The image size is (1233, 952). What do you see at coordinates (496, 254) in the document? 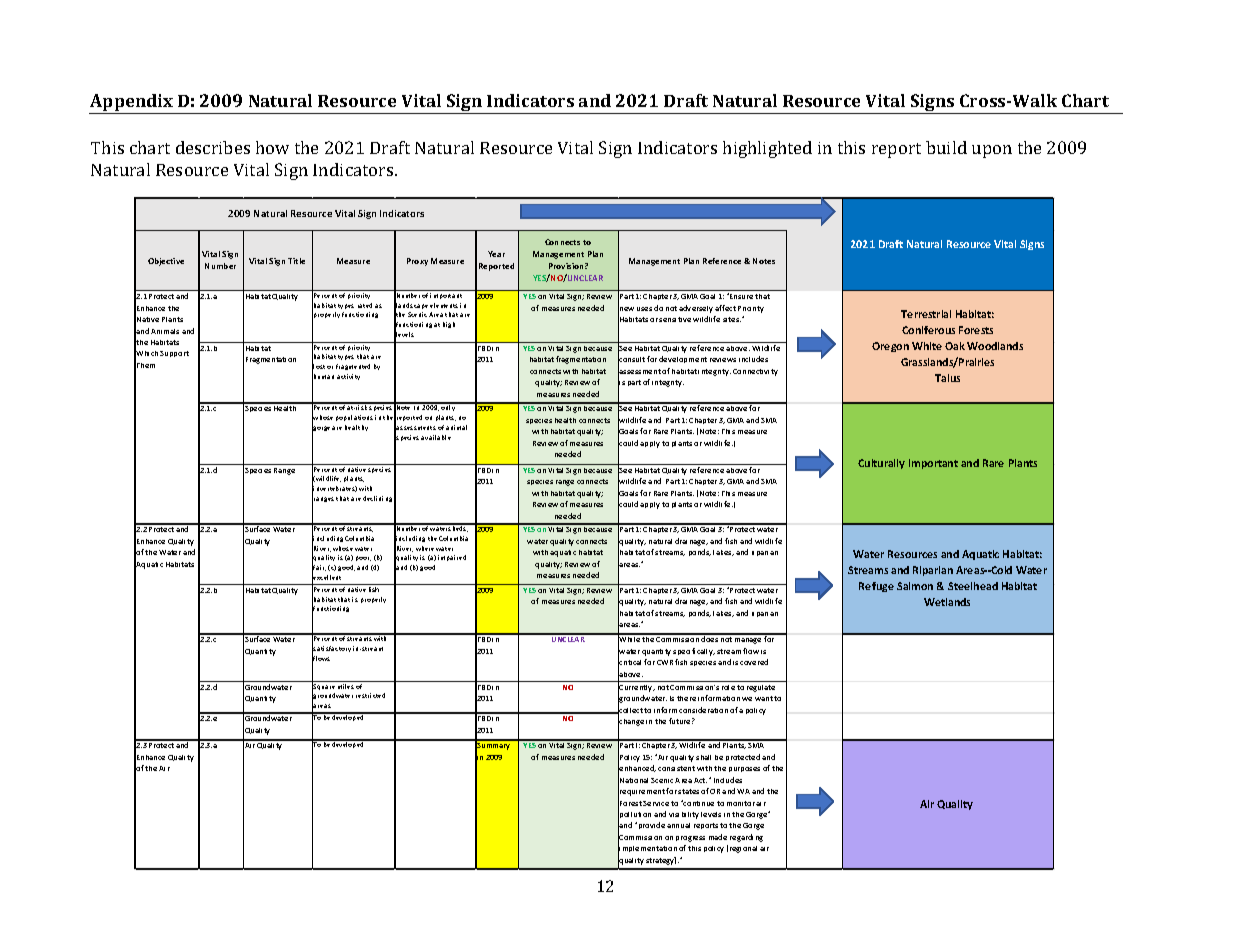
I see `Year` at bounding box center [496, 254].
